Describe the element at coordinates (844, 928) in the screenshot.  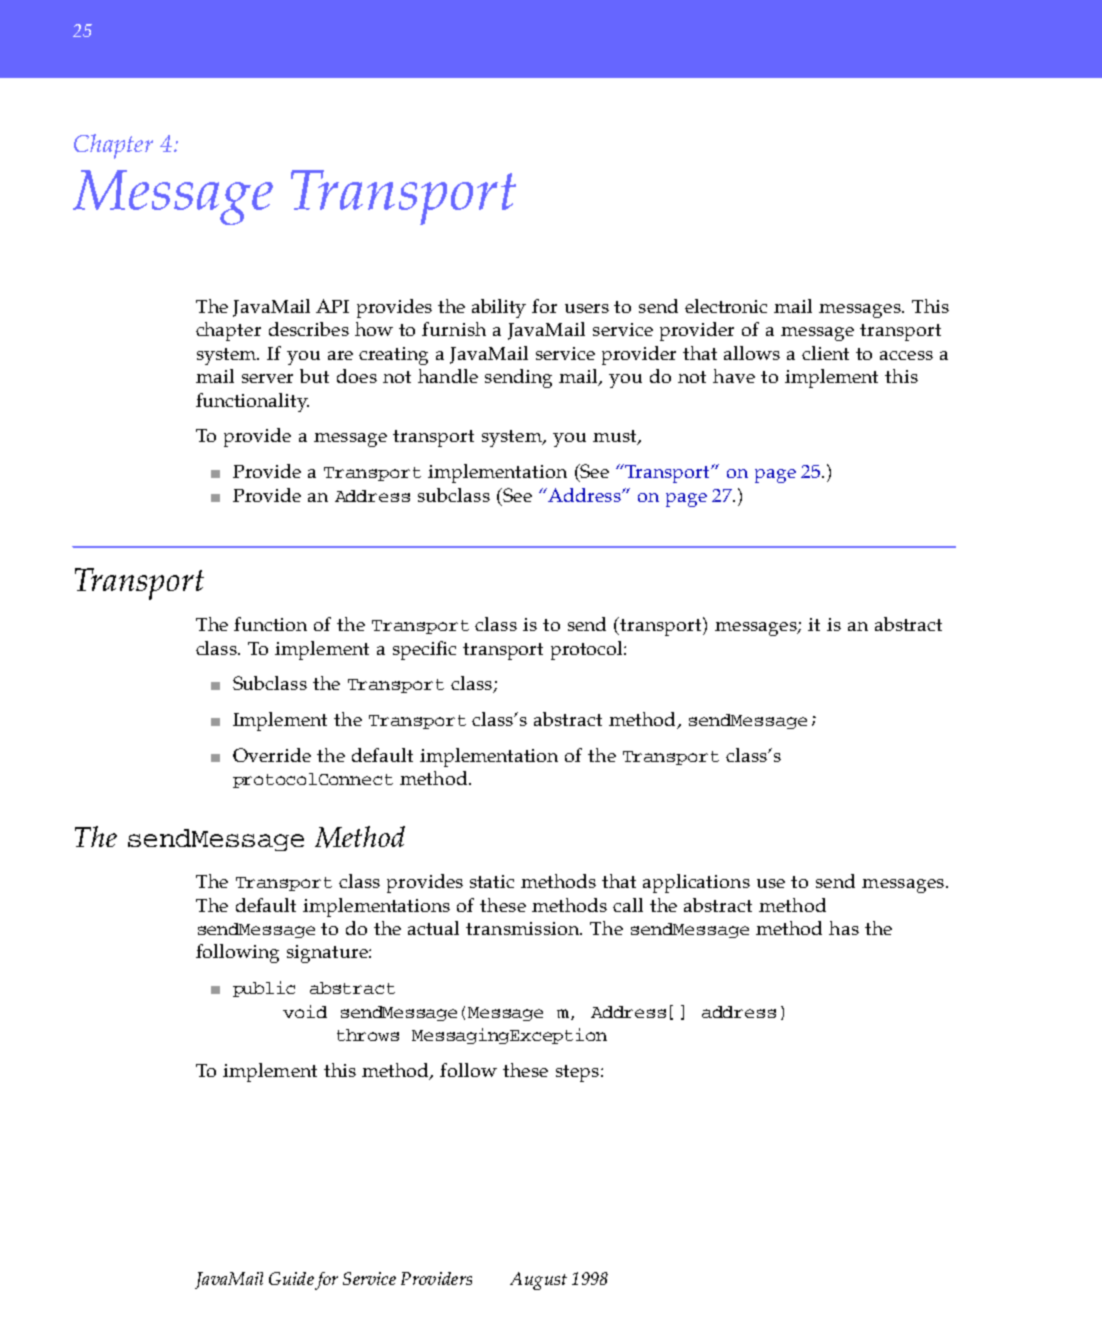
I see `has` at that location.
